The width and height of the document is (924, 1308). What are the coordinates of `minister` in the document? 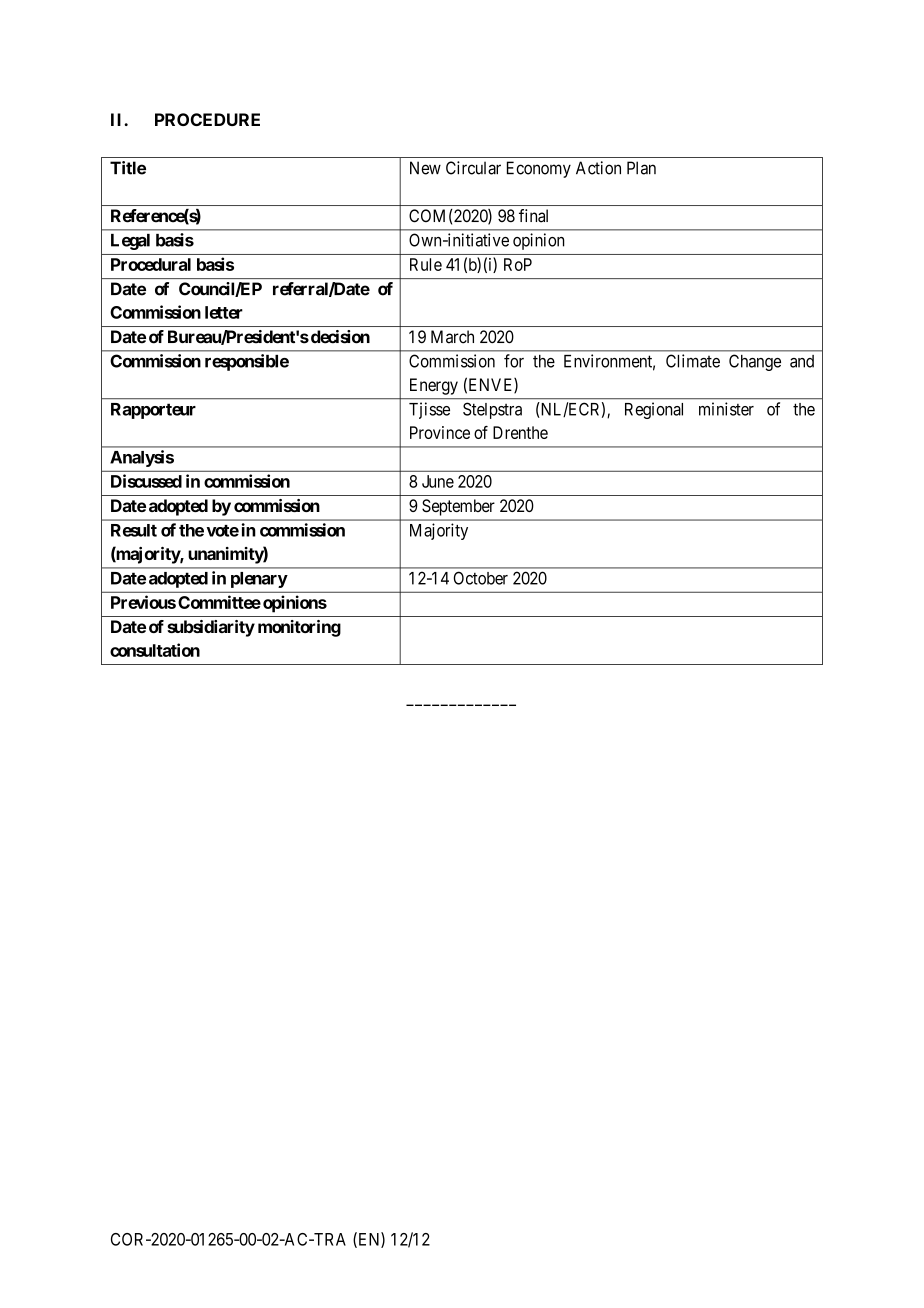 It's located at (726, 409).
